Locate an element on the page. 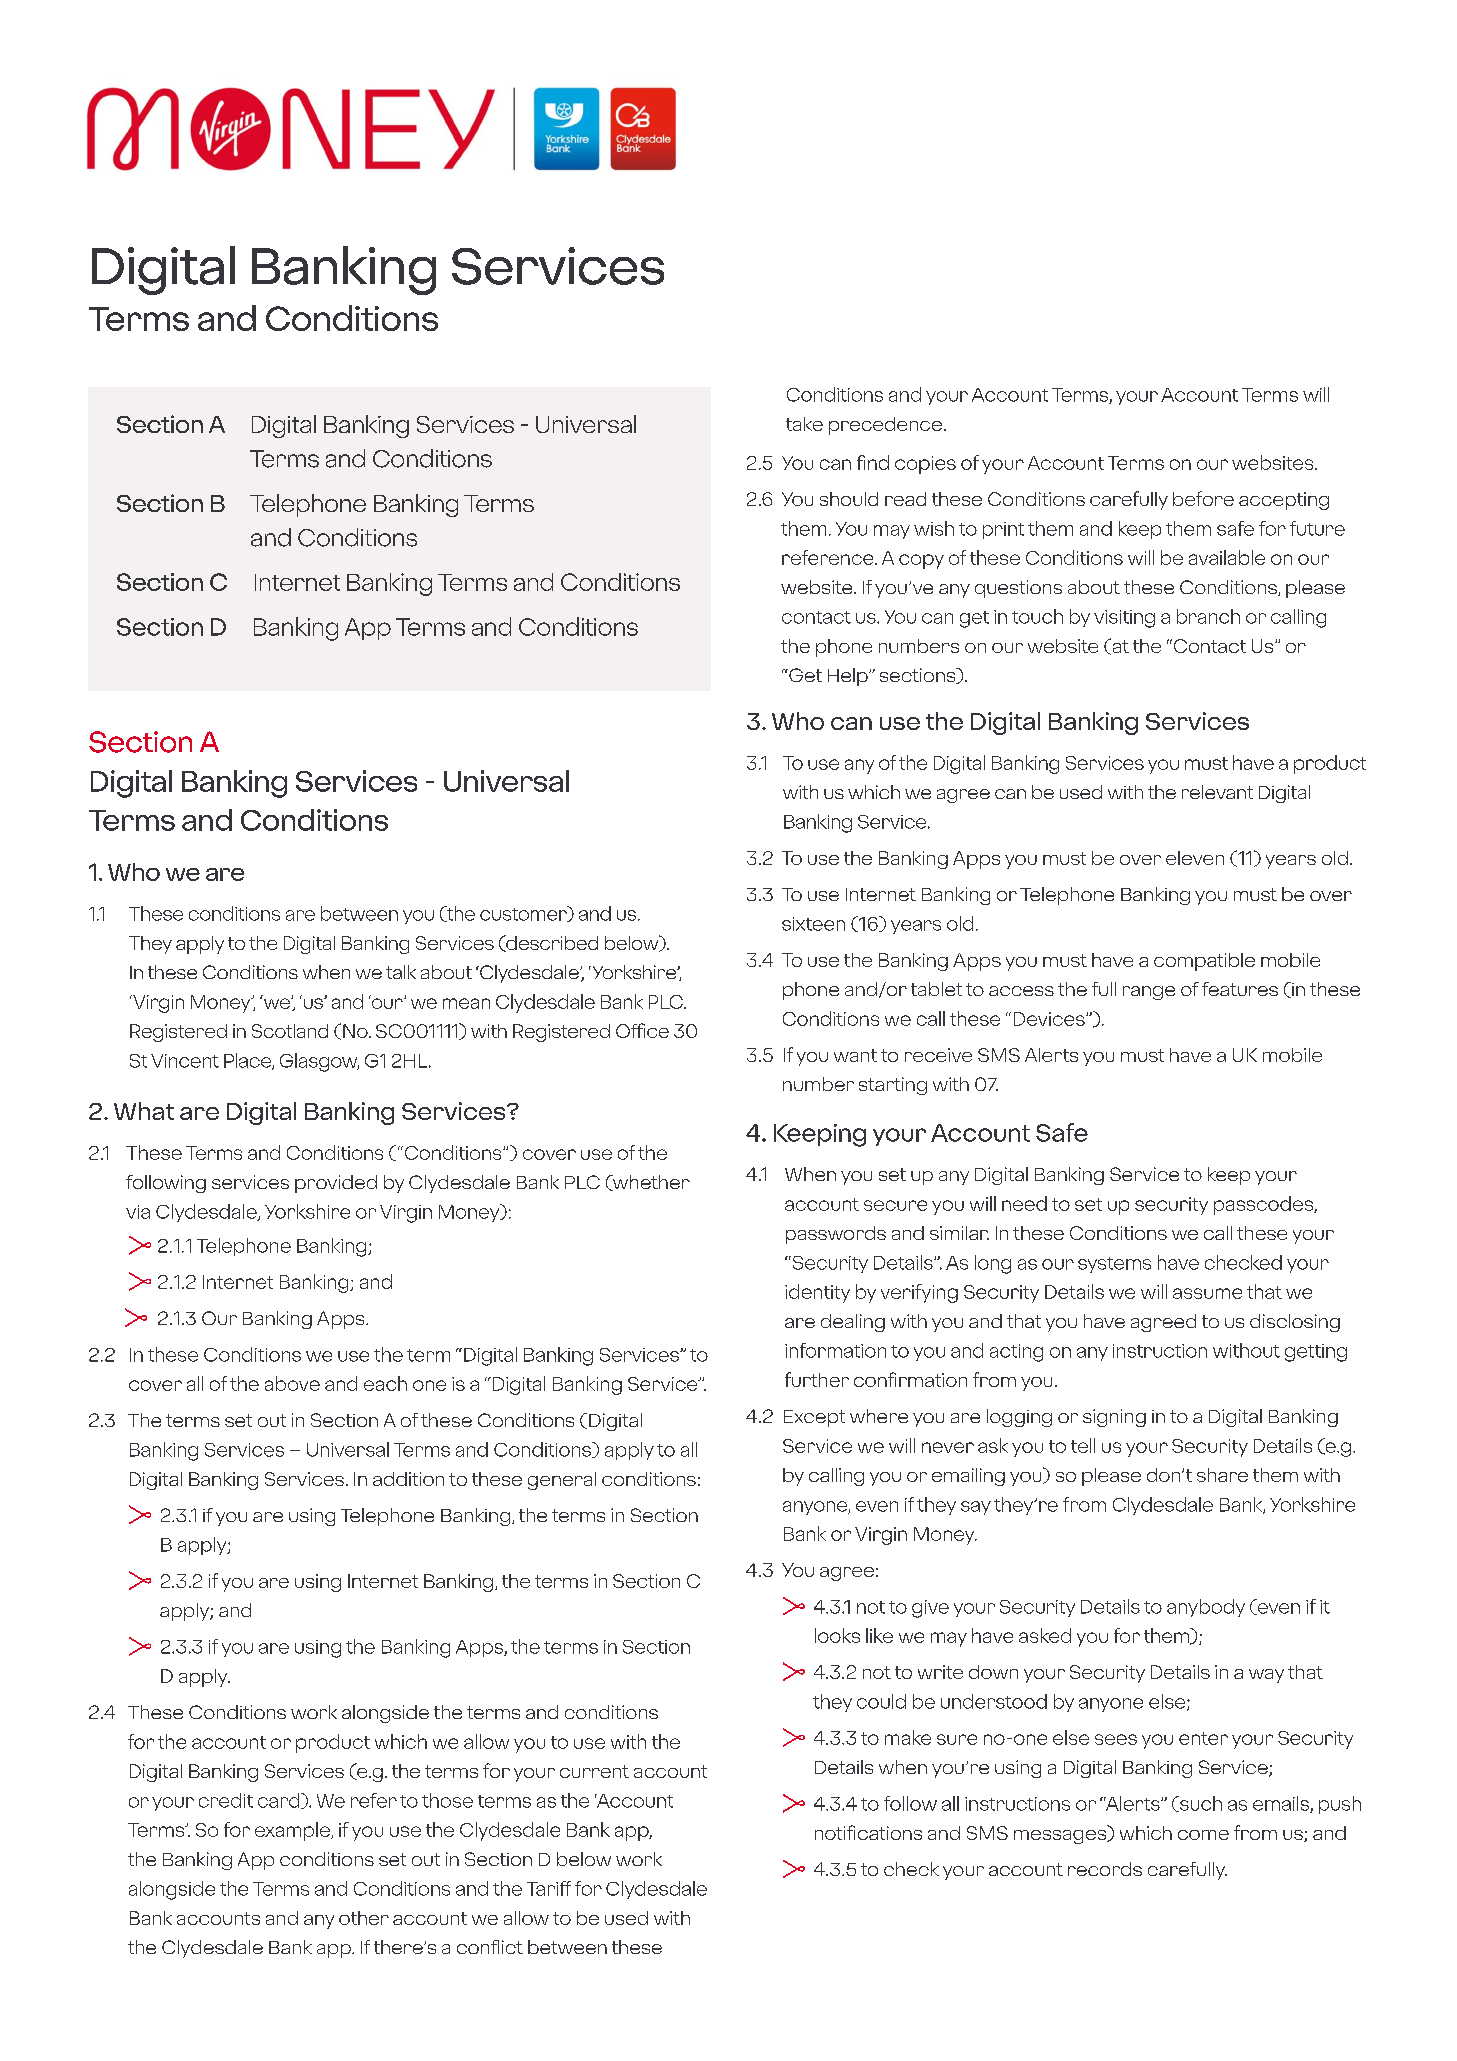 Image resolution: width=1457 pixels, height=2061 pixels. should is located at coordinates (849, 499).
